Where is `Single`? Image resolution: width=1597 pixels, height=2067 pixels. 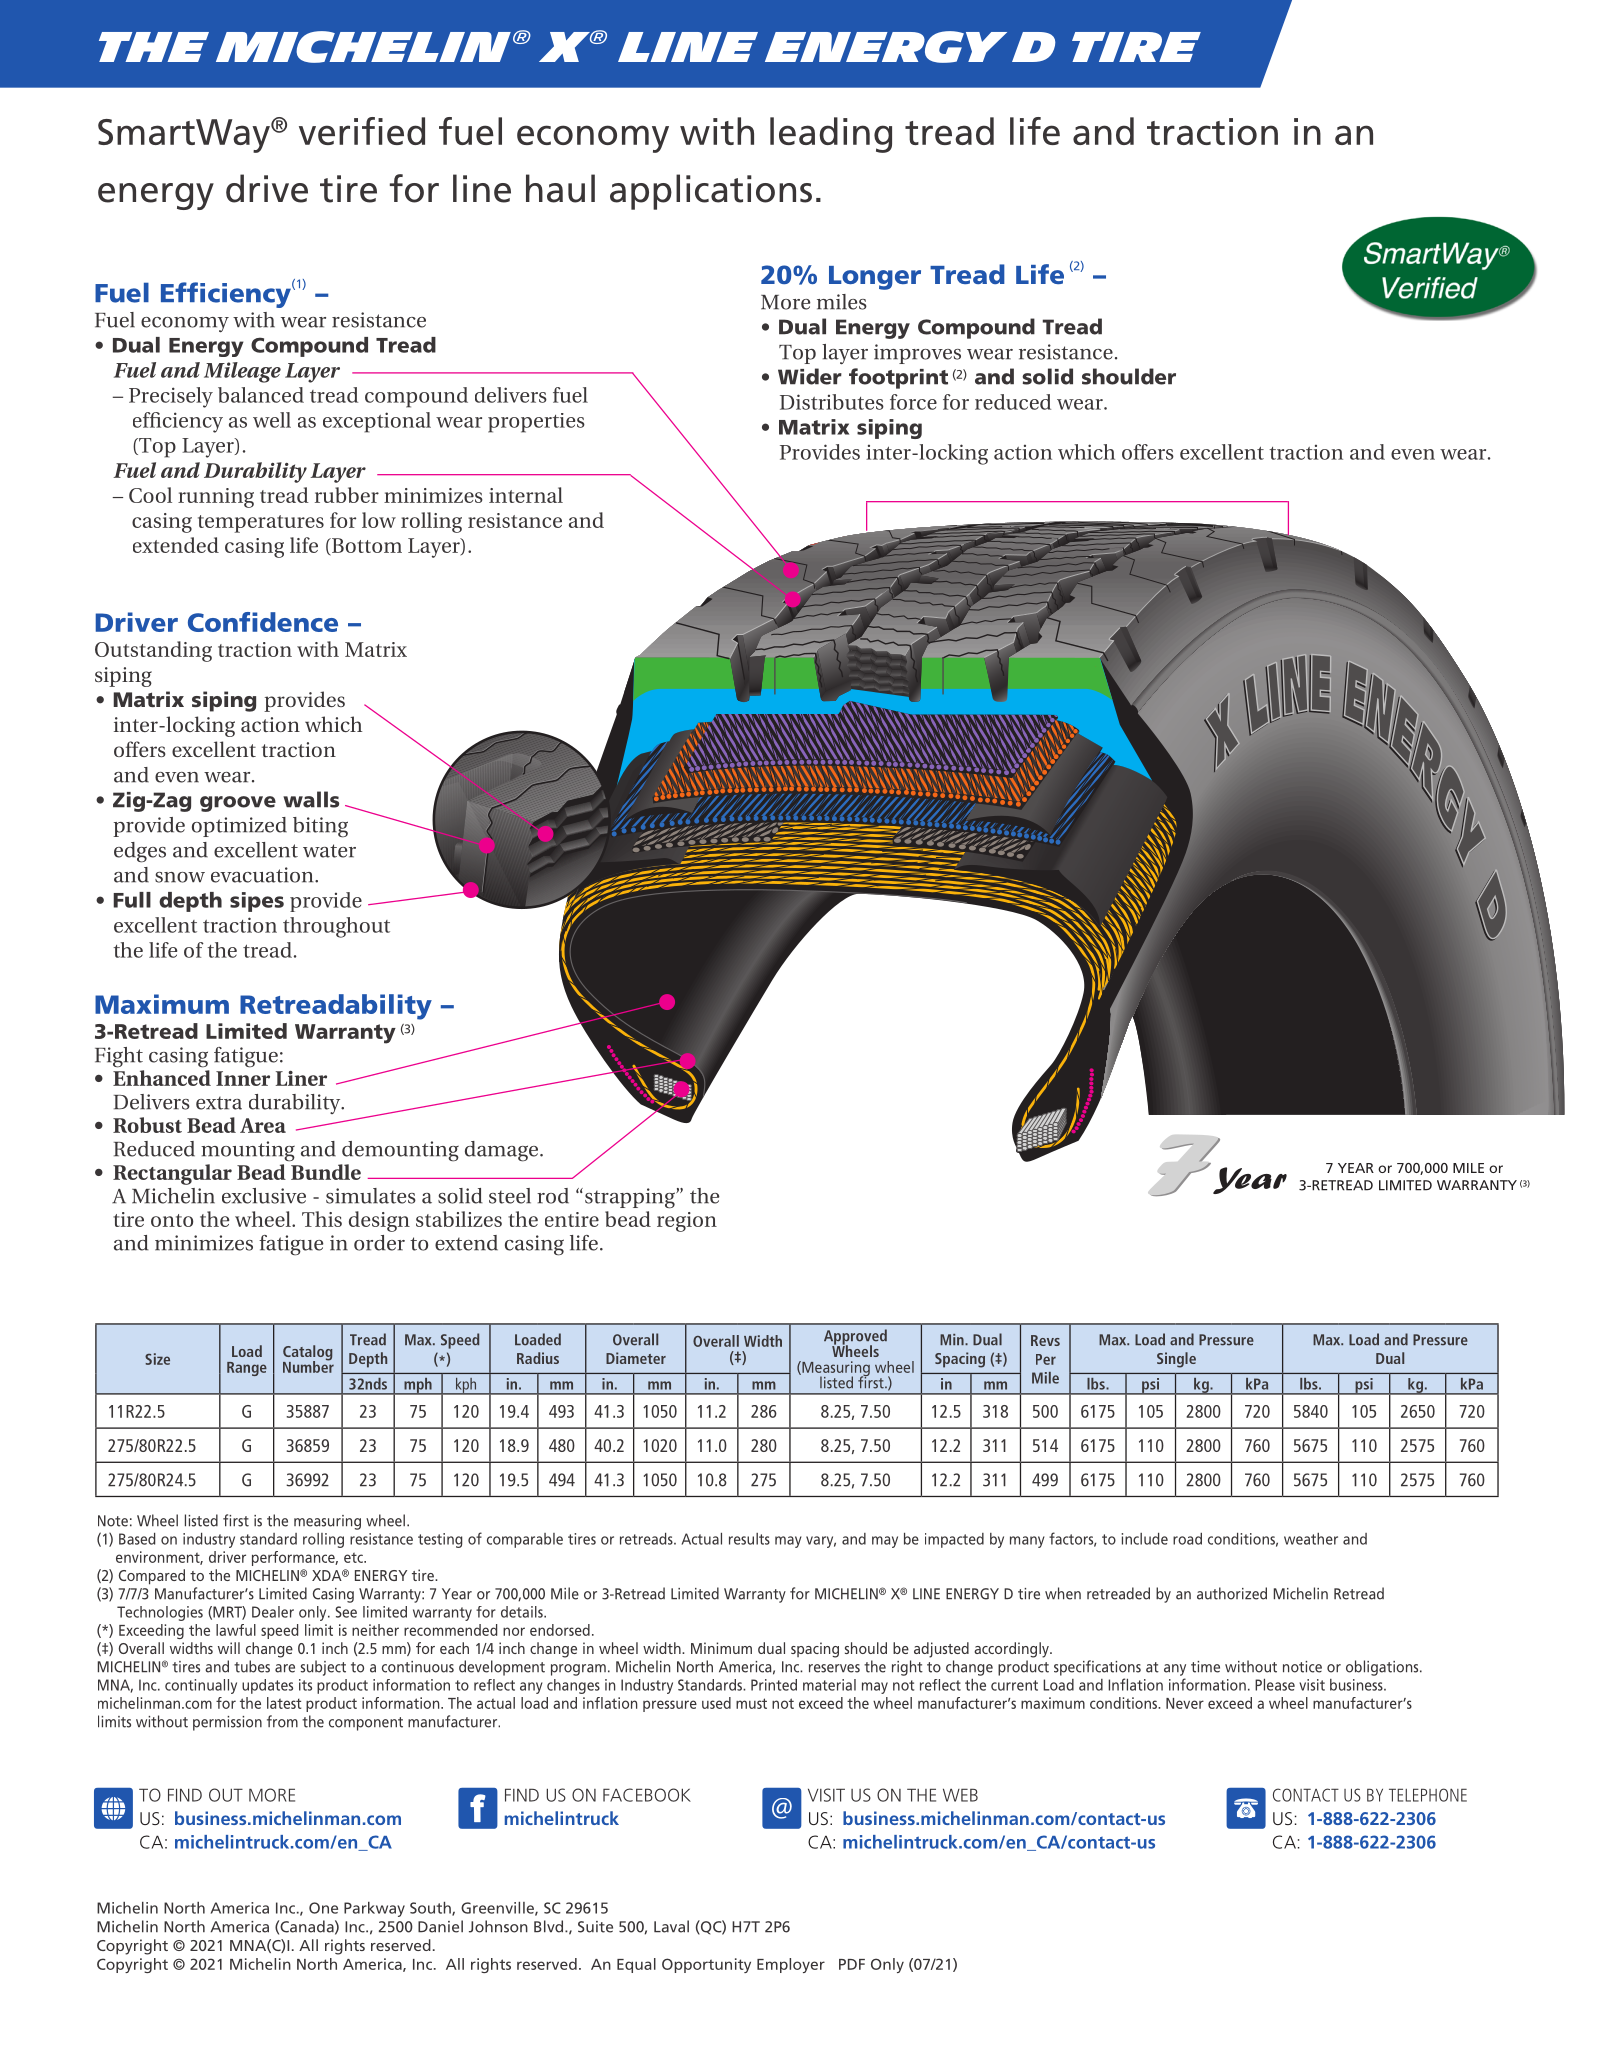
Single is located at coordinates (1176, 1360).
